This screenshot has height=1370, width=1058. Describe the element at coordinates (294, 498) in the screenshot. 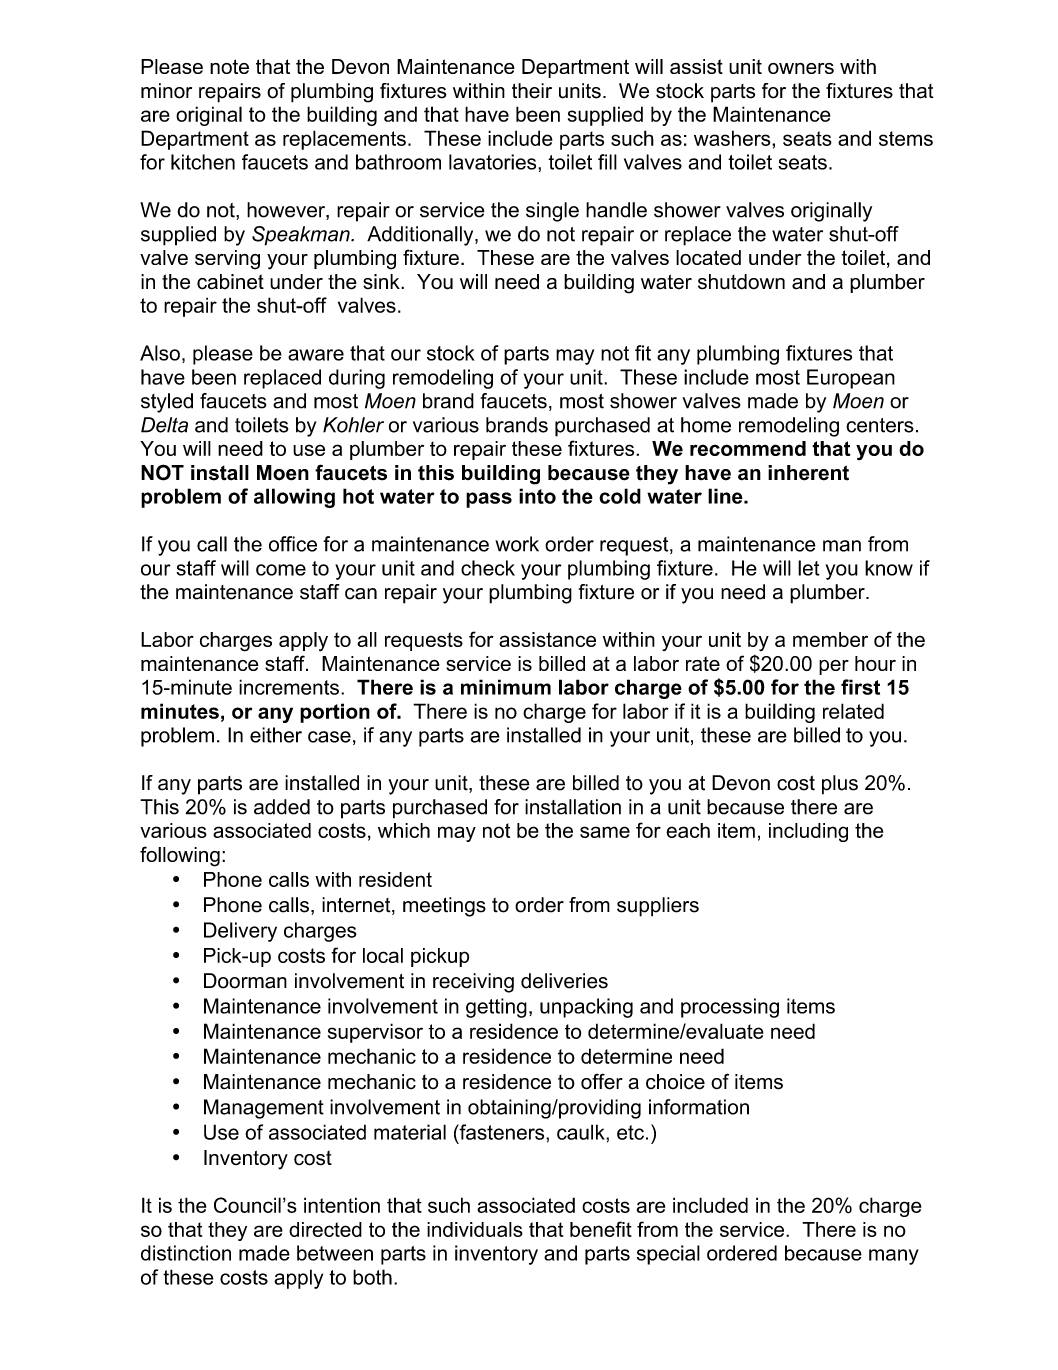

I see `allowing` at that location.
